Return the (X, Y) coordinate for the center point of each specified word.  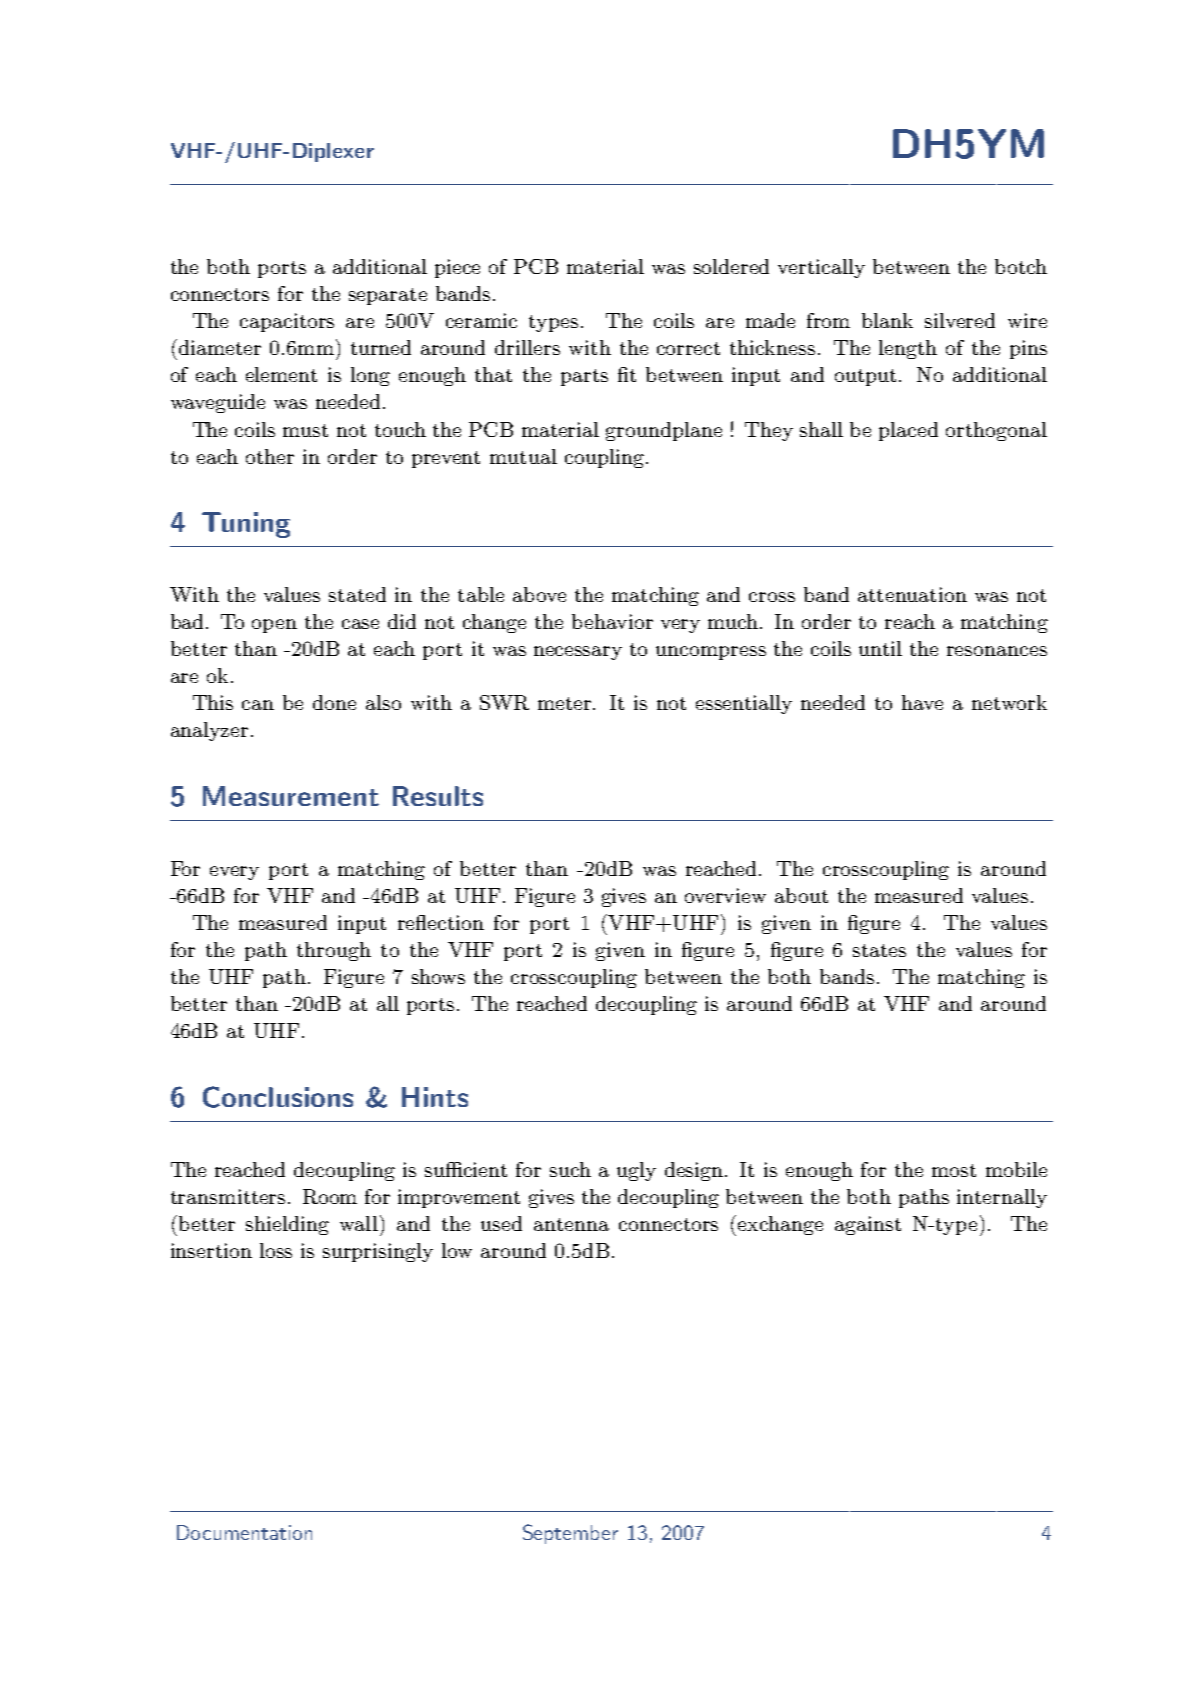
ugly (636, 1171)
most (954, 1170)
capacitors (287, 322)
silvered (960, 320)
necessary (578, 653)
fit (627, 374)
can (258, 705)
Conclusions (278, 1097)
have (922, 702)
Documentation (244, 1532)
